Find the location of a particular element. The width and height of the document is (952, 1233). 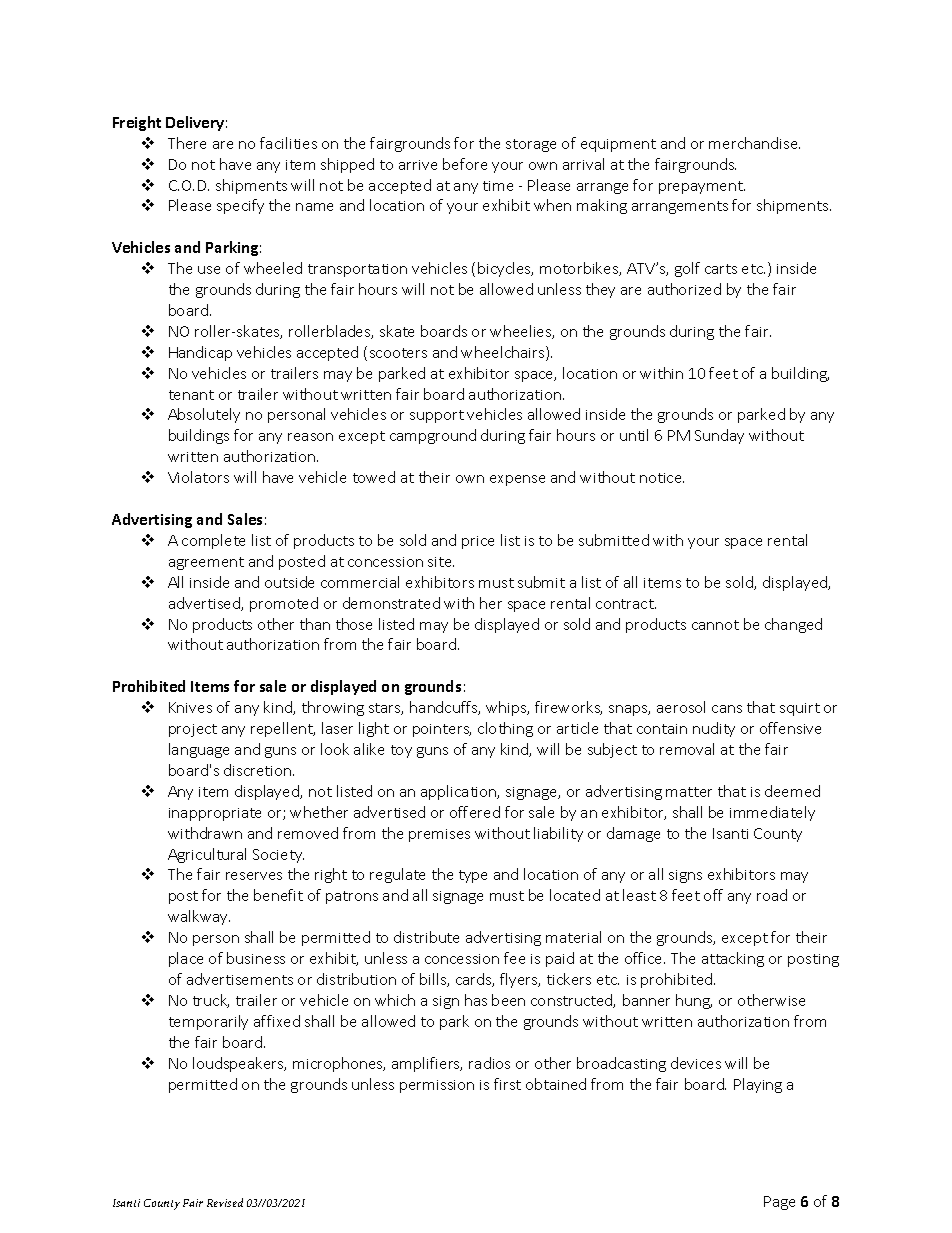

prepayment is located at coordinates (702, 187).
